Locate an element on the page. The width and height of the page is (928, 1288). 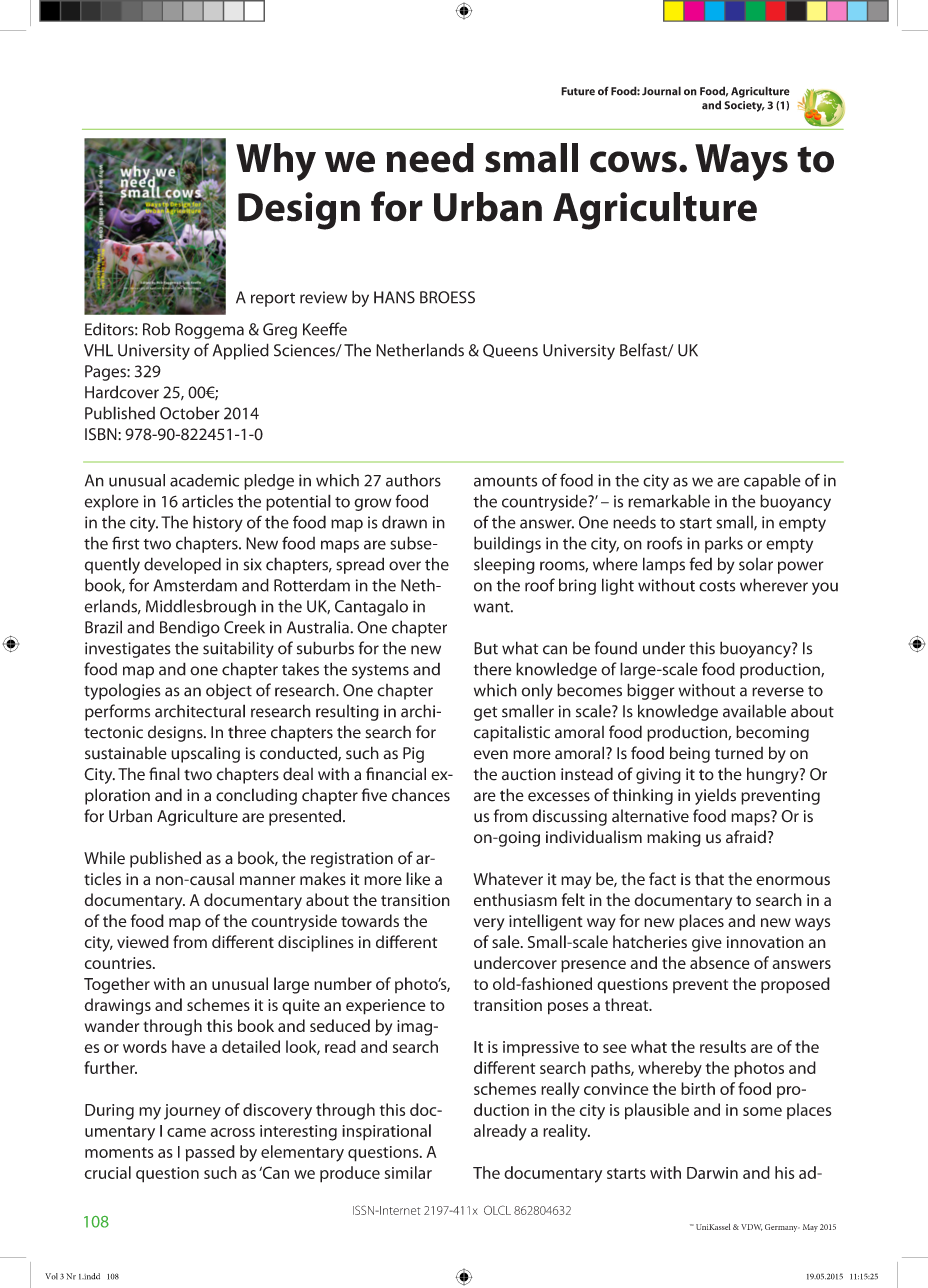
capable is located at coordinates (772, 482).
